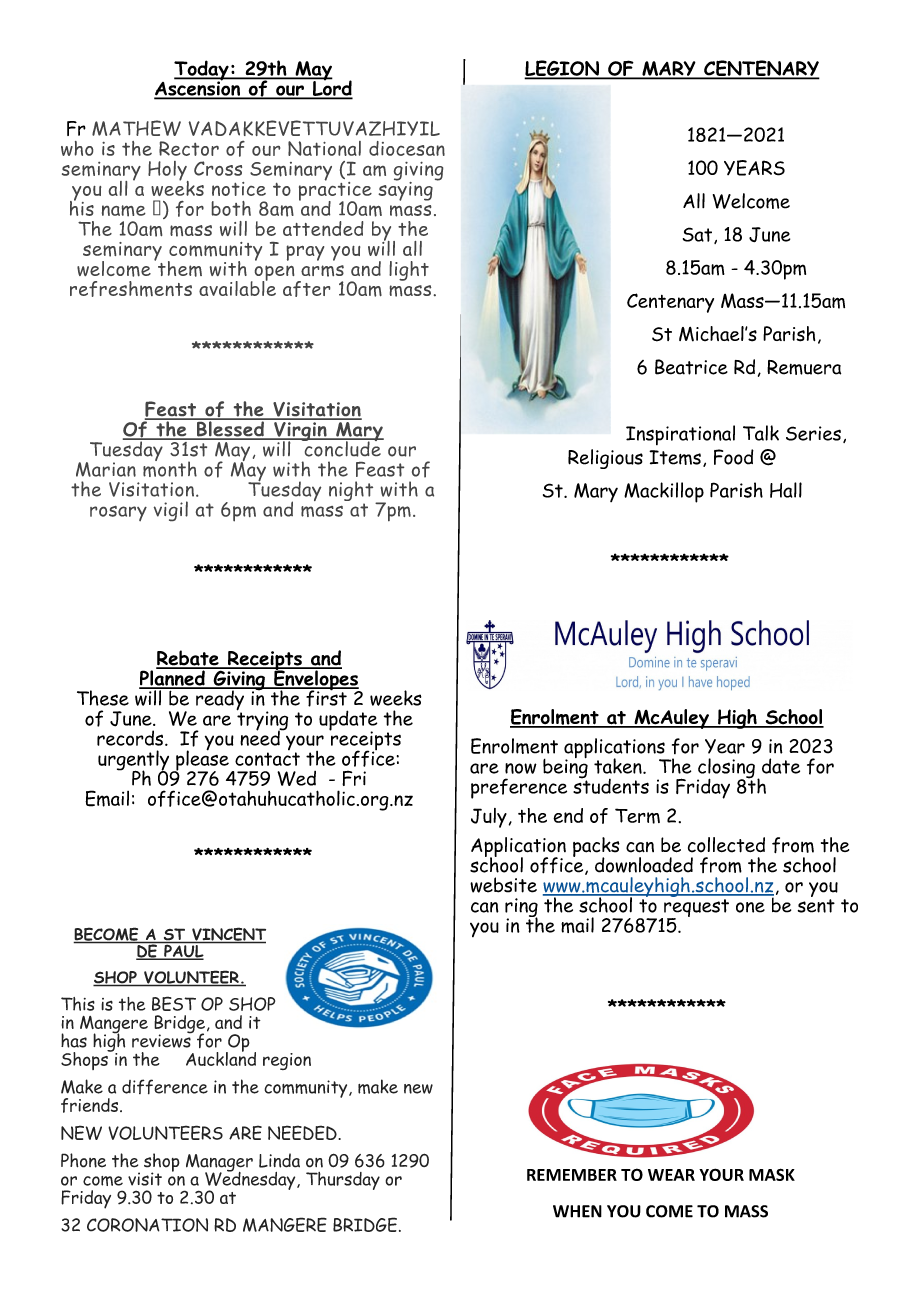  What do you see at coordinates (503, 885) in the document?
I see `website` at bounding box center [503, 885].
